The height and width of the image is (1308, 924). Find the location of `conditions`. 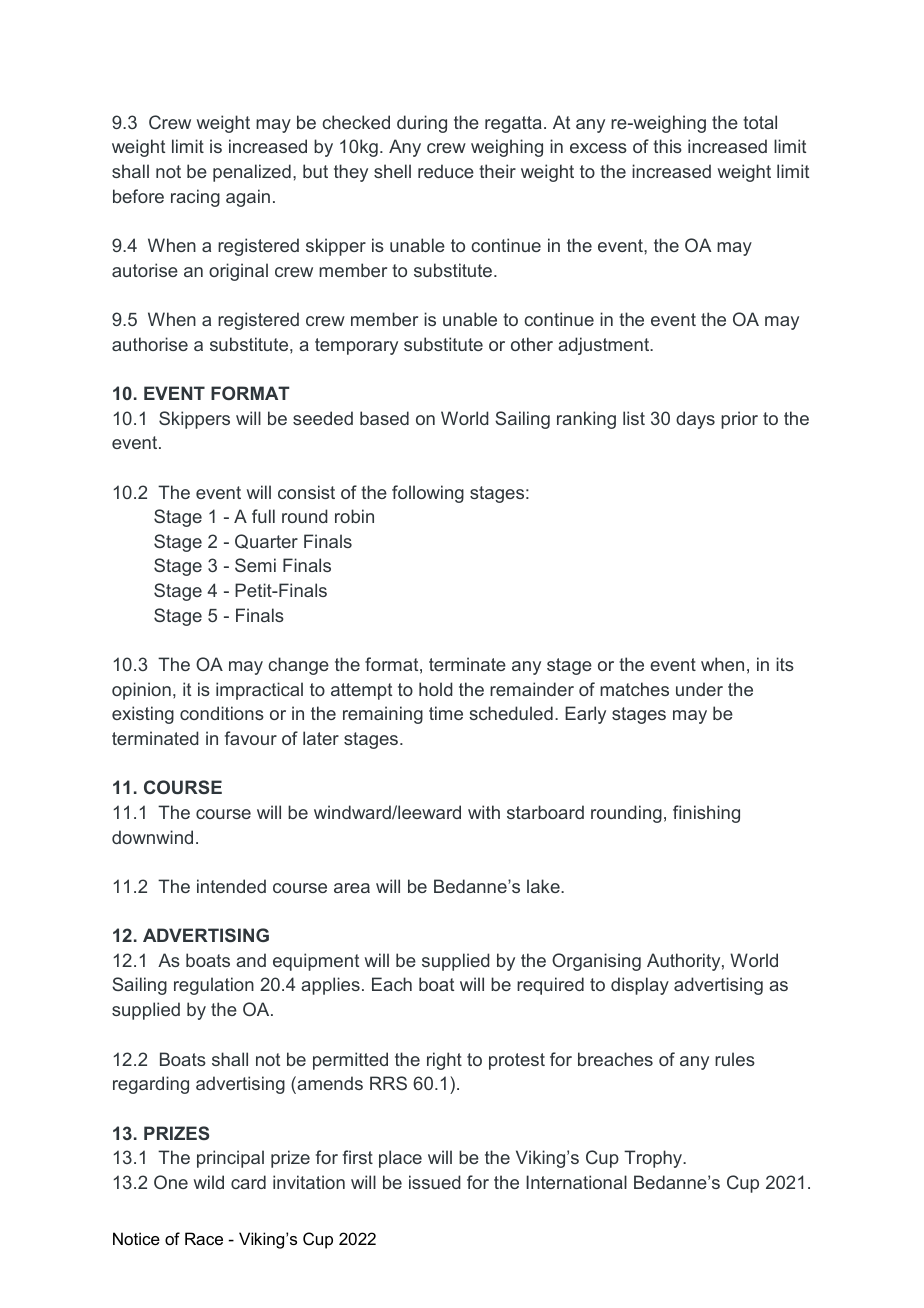

conditions is located at coordinates (222, 713).
